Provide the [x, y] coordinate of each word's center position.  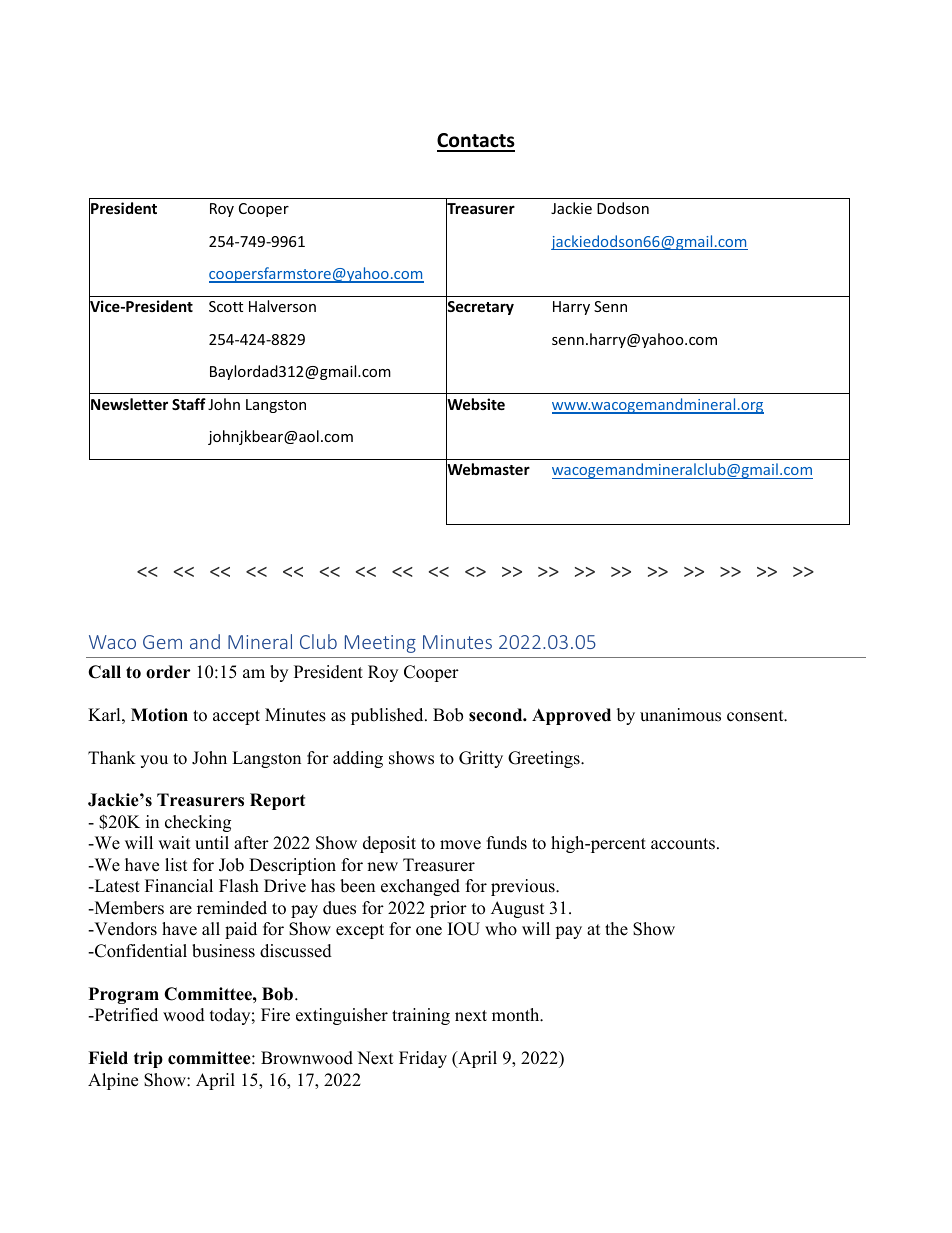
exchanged [420, 887]
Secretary [480, 308]
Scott [226, 306]
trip [148, 1059]
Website [475, 404]
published [388, 716]
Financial [179, 886]
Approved [571, 716]
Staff [189, 404]
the [616, 929]
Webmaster [488, 470]
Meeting [380, 644]
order [168, 672]
